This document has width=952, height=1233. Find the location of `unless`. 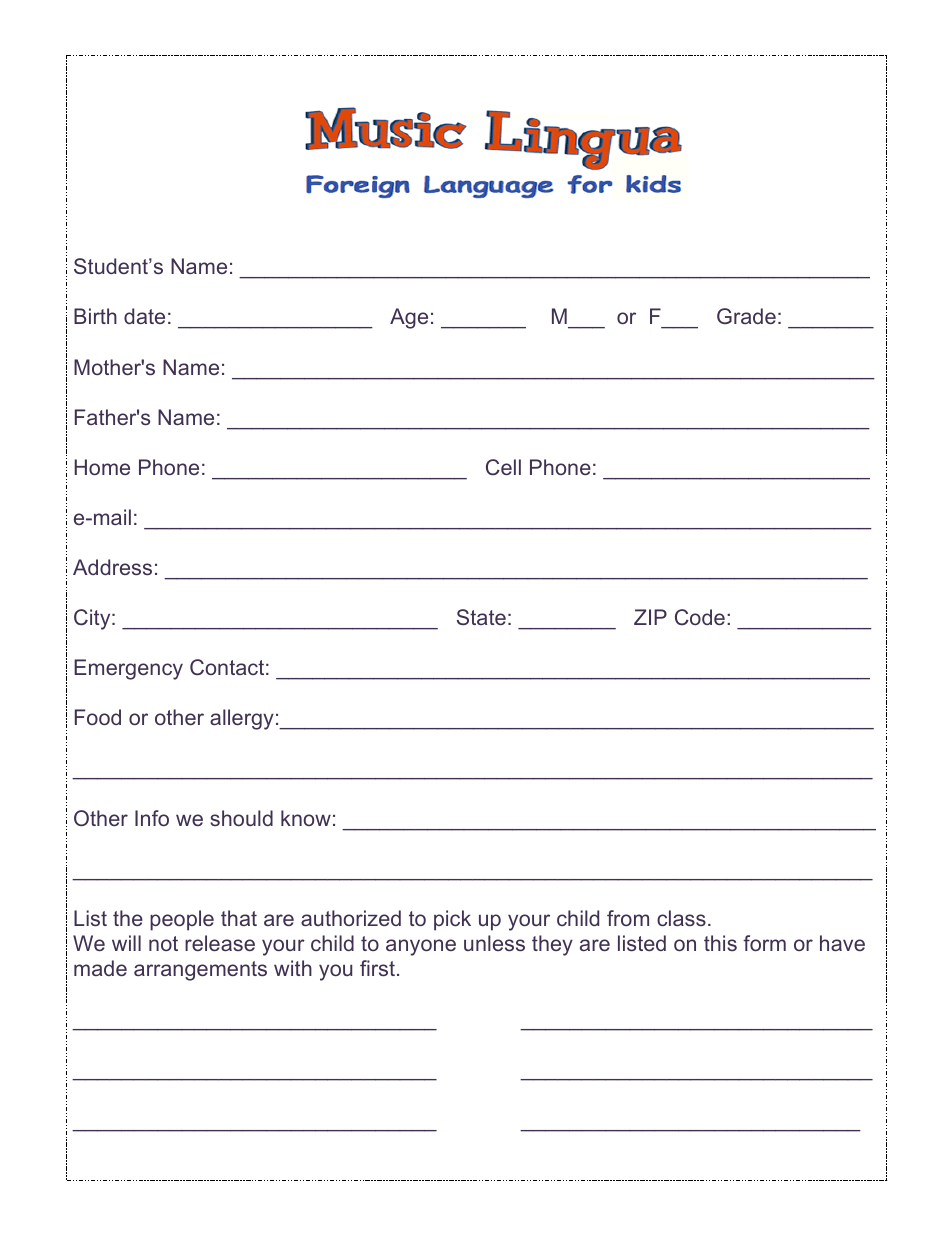

unless is located at coordinates (494, 943).
